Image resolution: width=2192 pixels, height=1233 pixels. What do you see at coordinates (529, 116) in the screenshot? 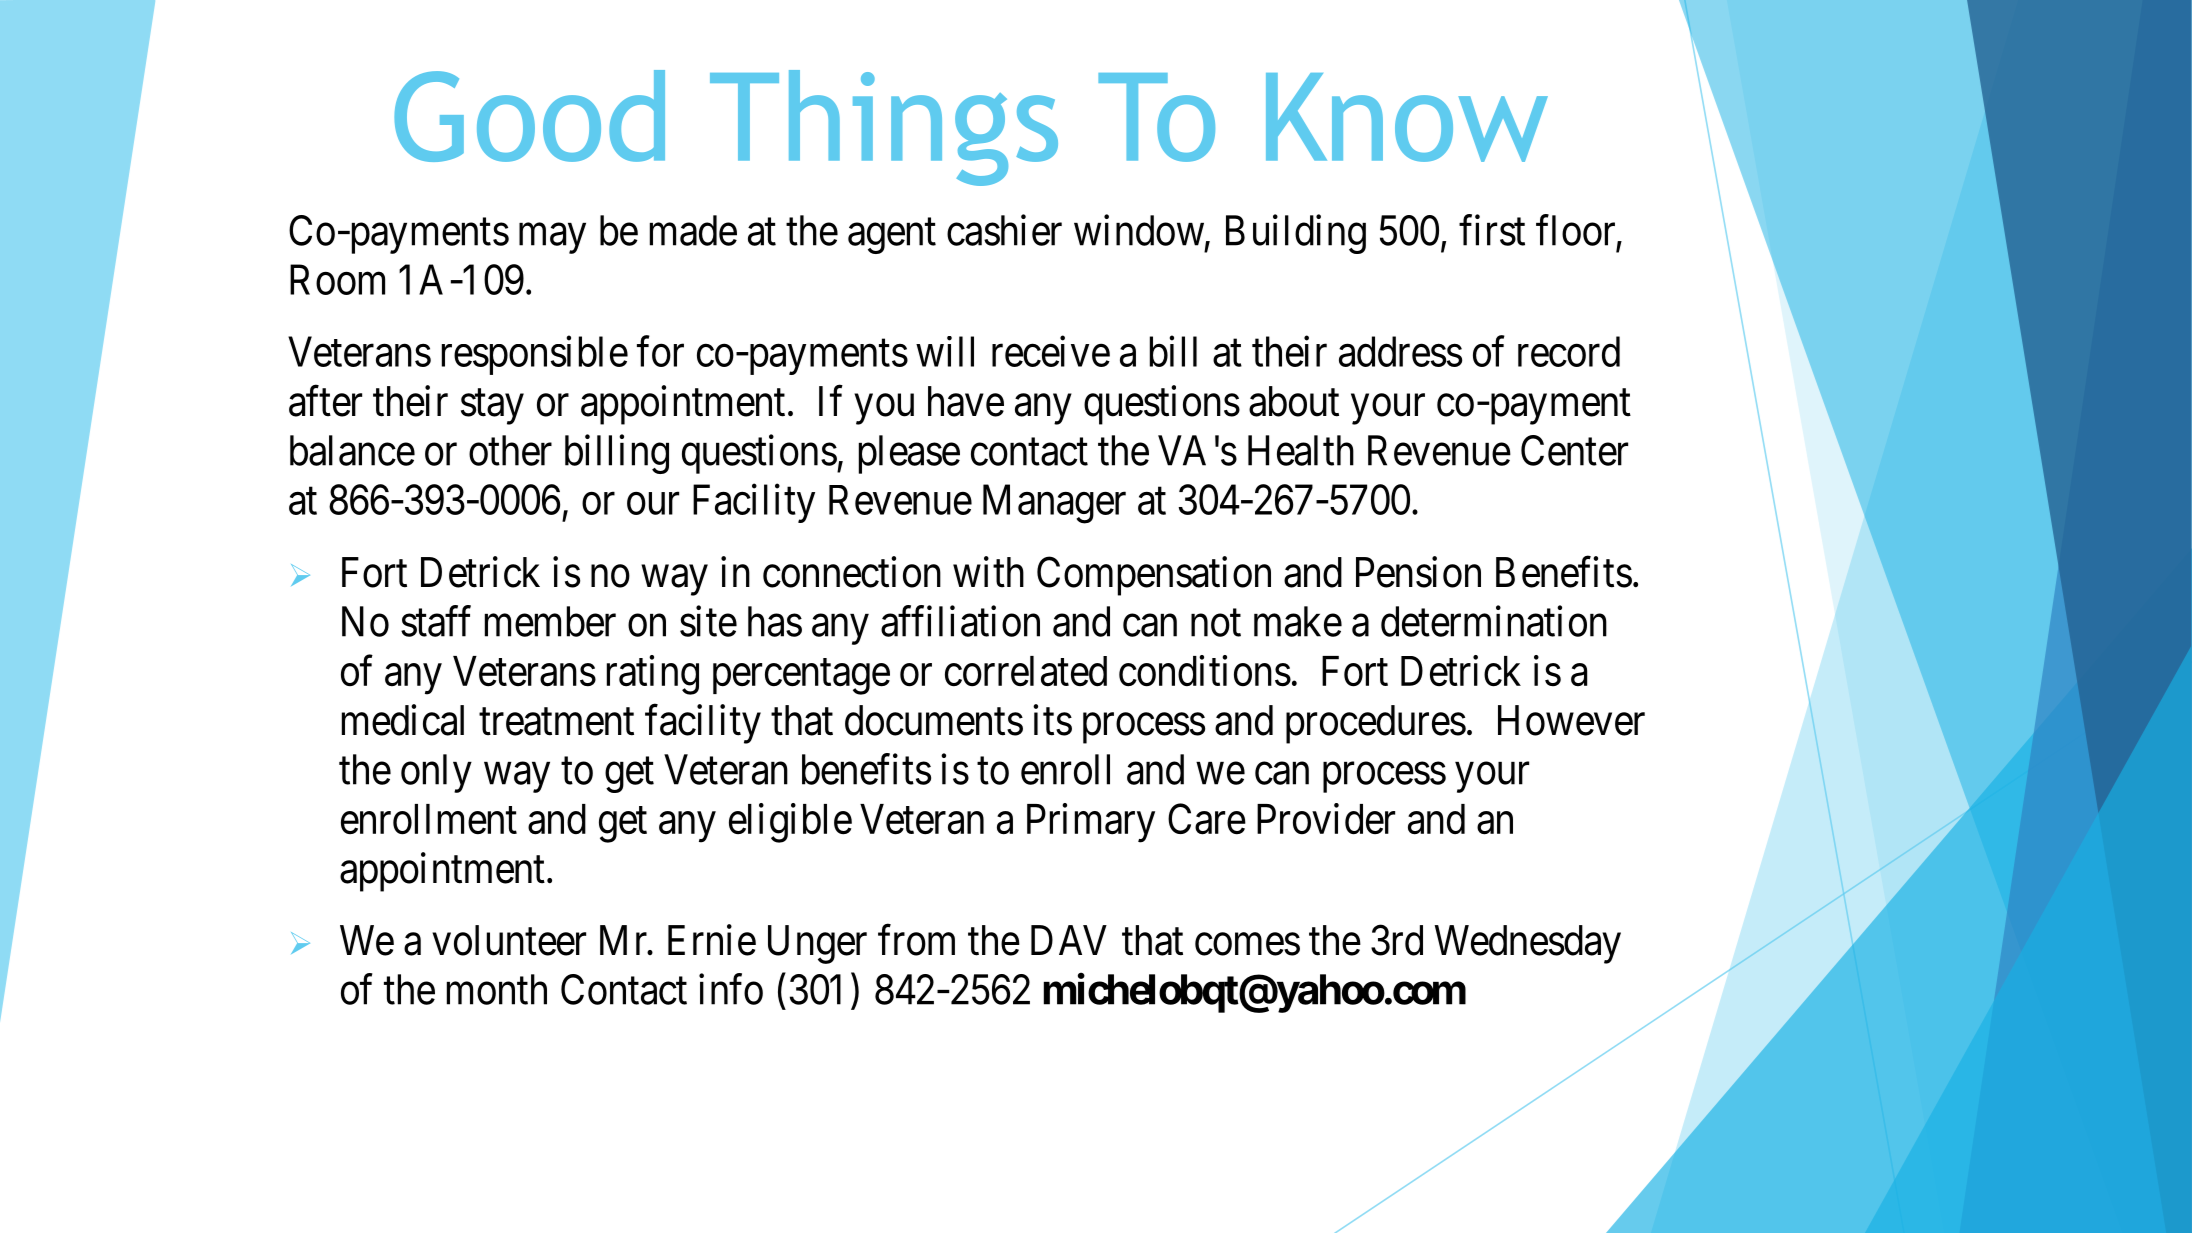
I see `Good` at bounding box center [529, 116].
